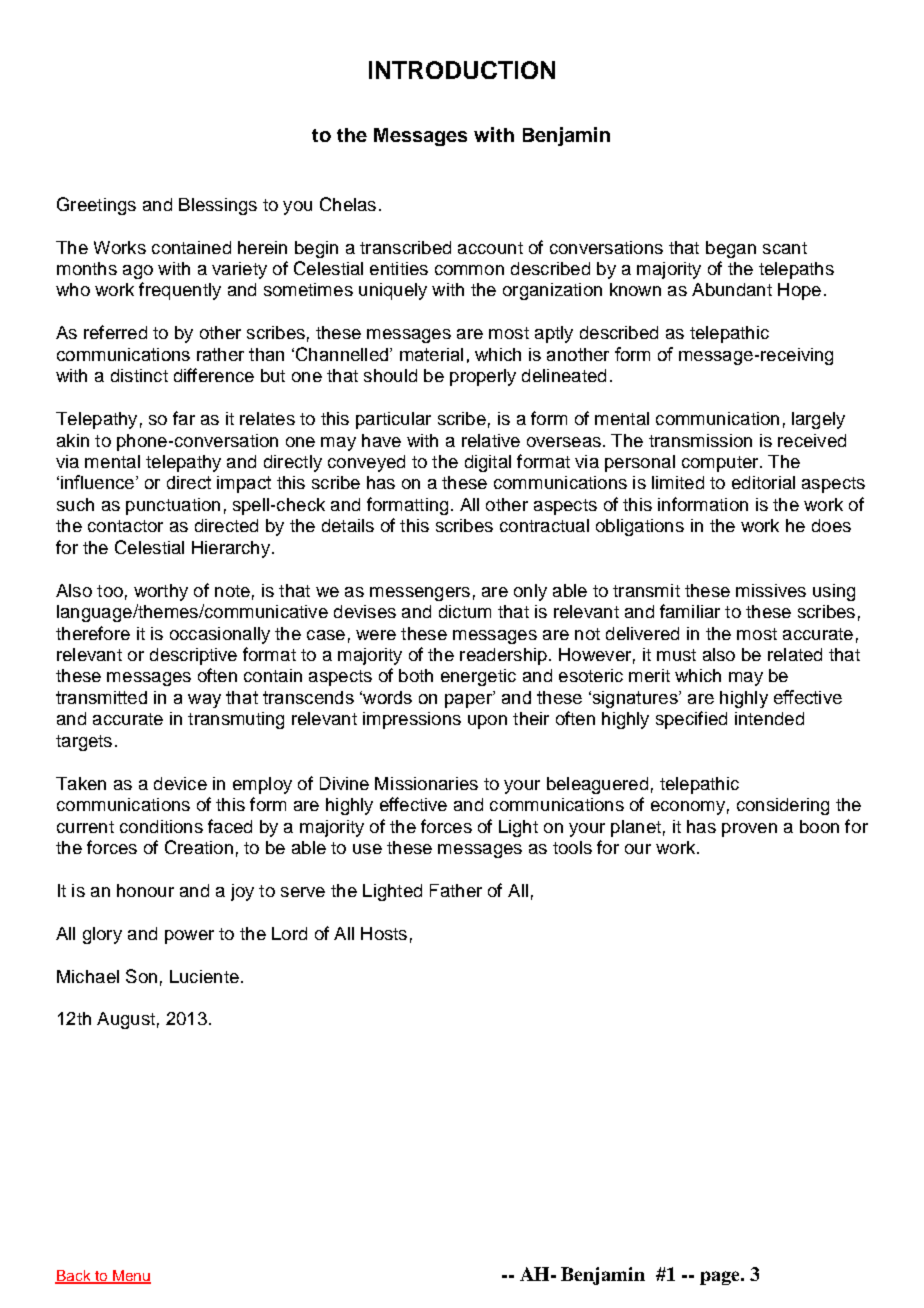  What do you see at coordinates (462, 70) in the document?
I see `INTRODUCTION` at bounding box center [462, 70].
